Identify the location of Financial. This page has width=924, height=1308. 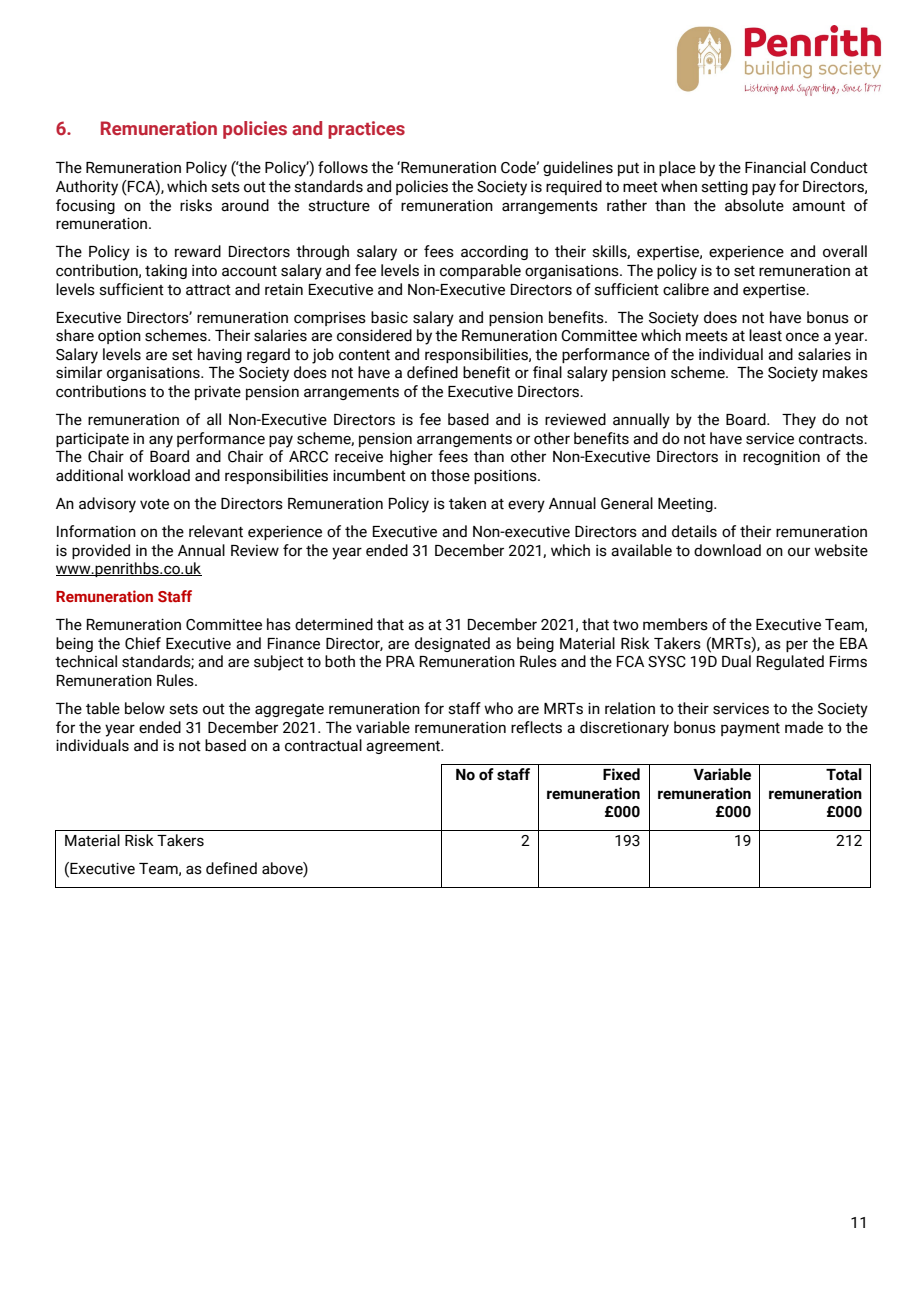
(775, 167).
